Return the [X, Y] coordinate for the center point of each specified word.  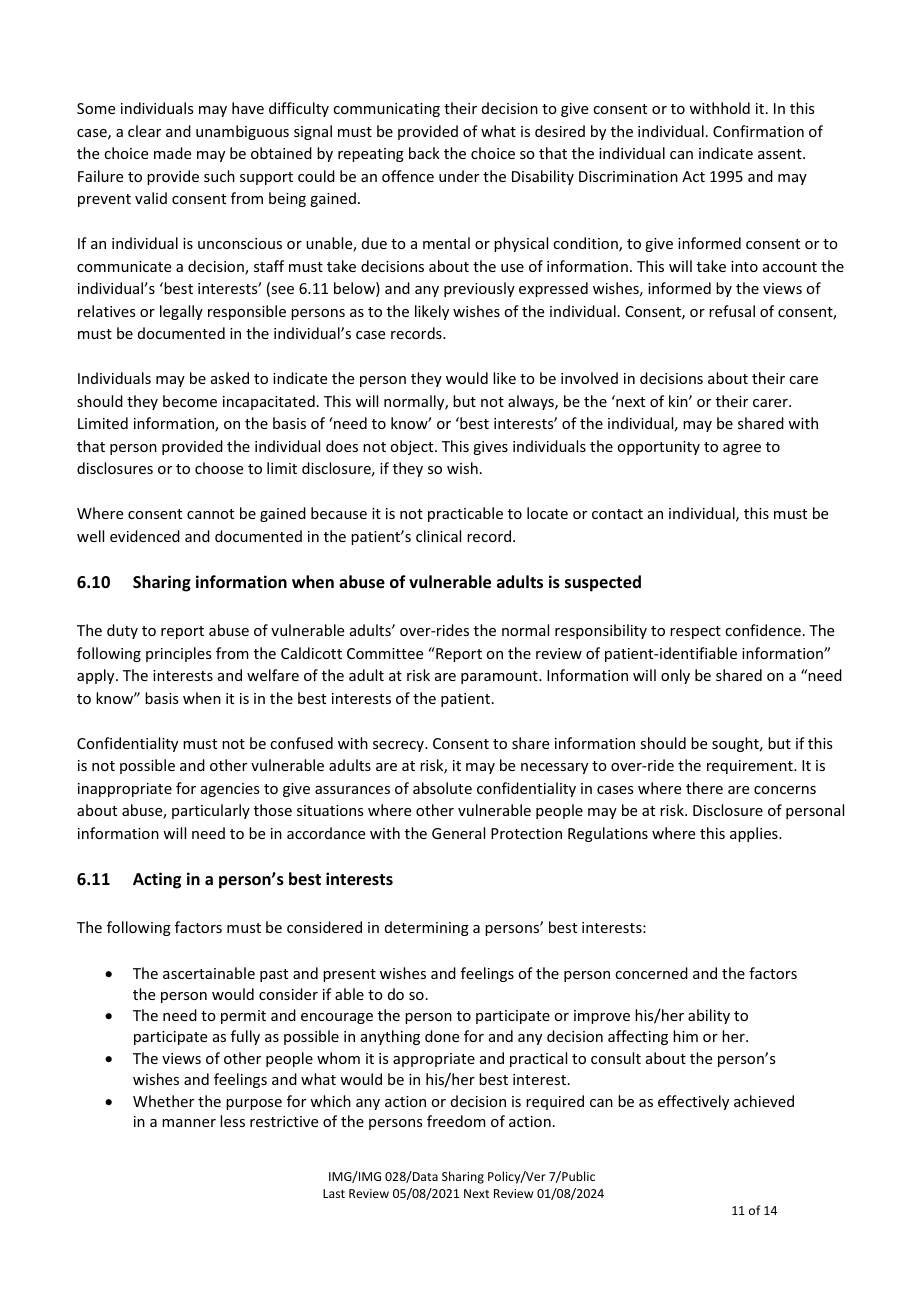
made [172, 153]
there [704, 788]
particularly [211, 811]
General [458, 833]
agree [742, 449]
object [413, 447]
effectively [693, 1102]
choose [219, 468]
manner [189, 1123]
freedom [456, 1121]
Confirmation [758, 131]
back [424, 153]
